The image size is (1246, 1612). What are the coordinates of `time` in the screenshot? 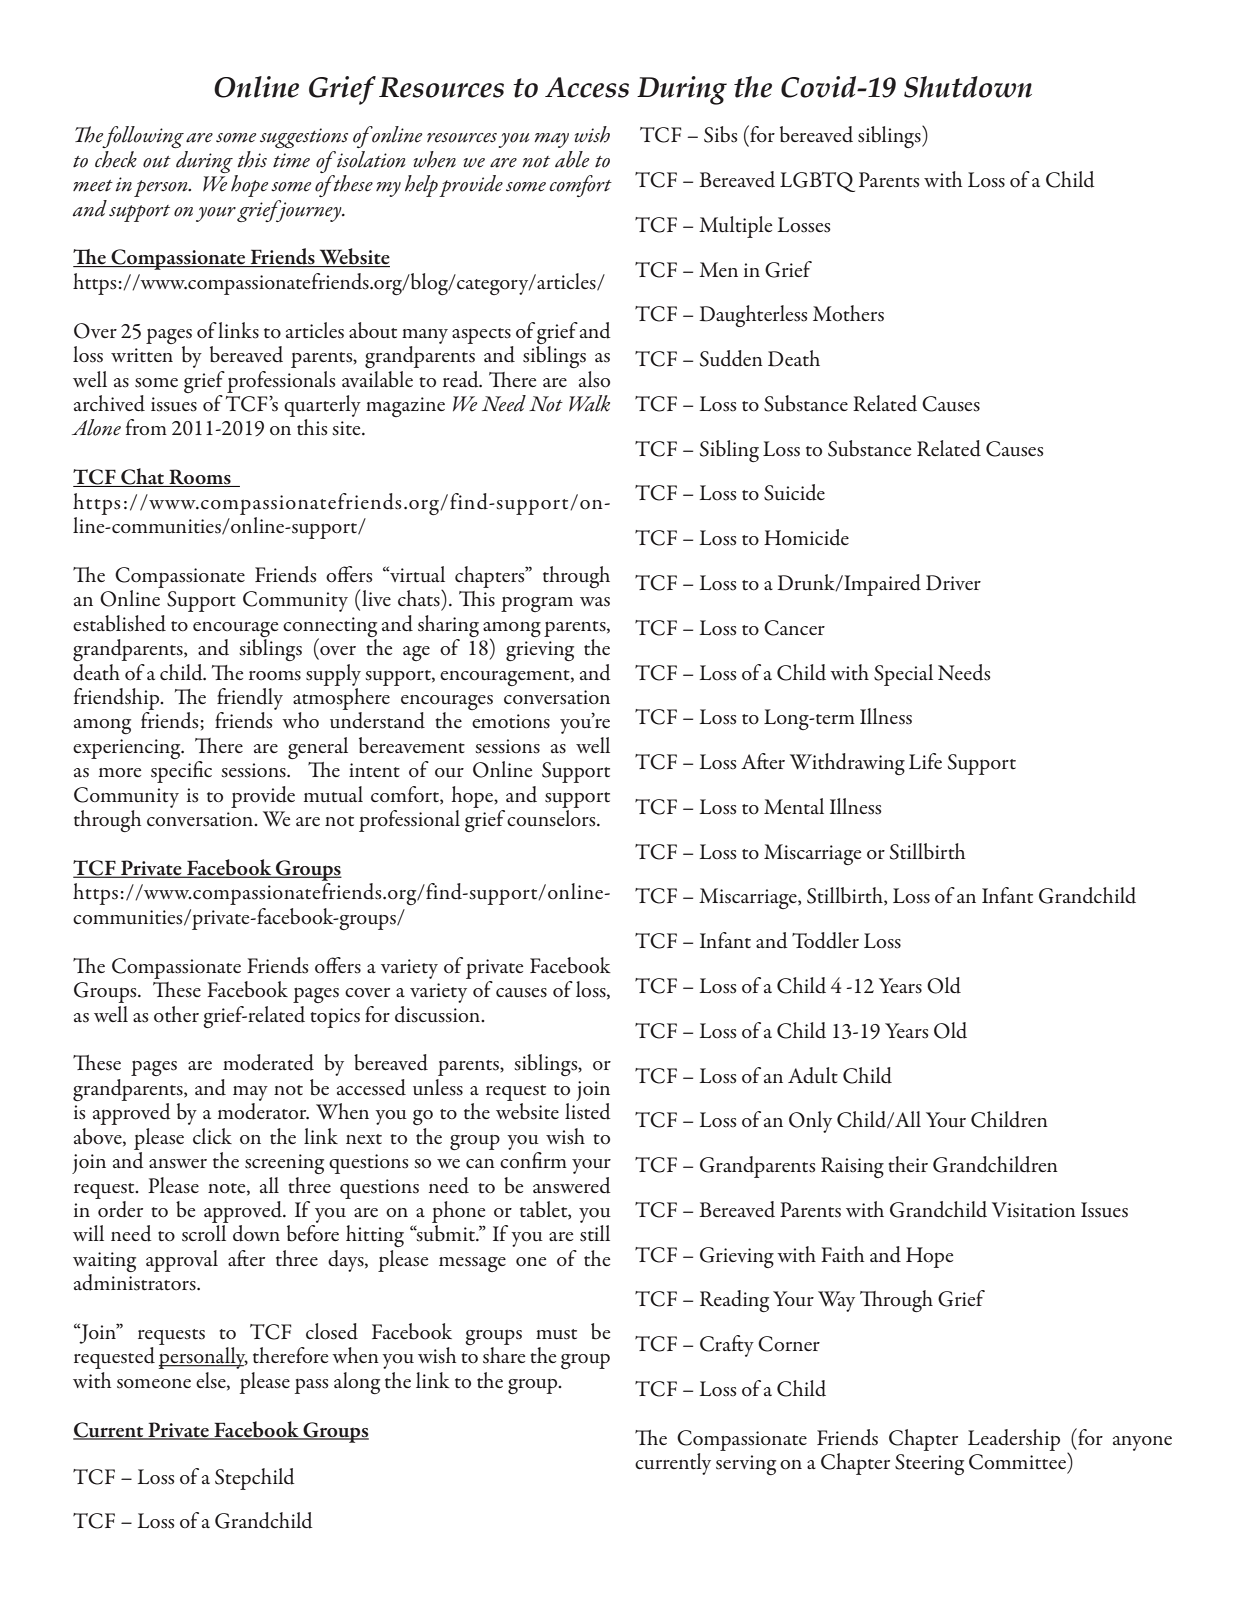 It's located at (291, 160).
